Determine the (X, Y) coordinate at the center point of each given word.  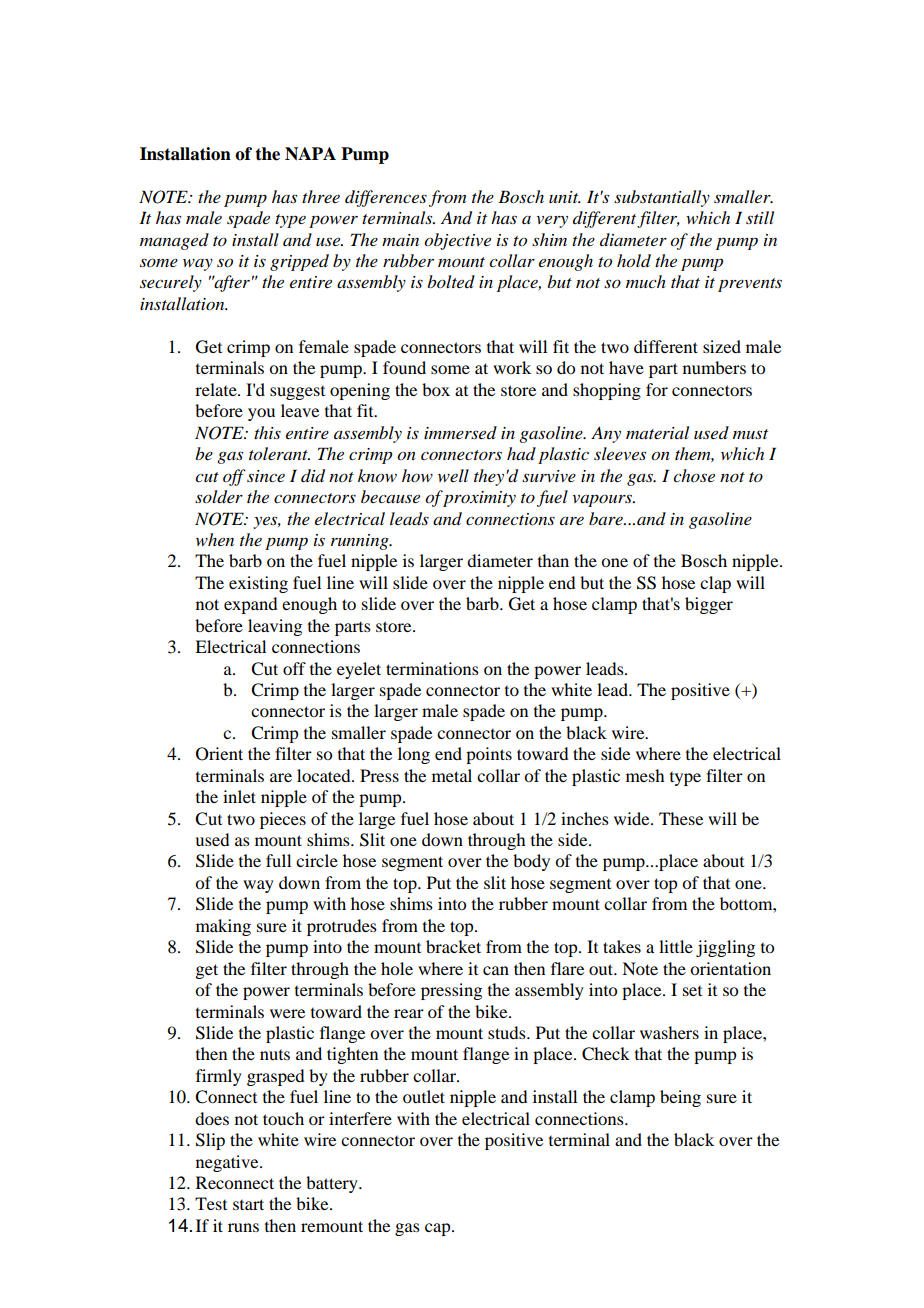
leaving (275, 627)
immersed (460, 432)
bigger (709, 605)
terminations (432, 668)
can (496, 970)
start (248, 1204)
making (223, 927)
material (657, 432)
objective (457, 241)
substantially (662, 198)
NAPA (310, 154)
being (680, 1098)
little (676, 946)
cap (439, 1229)
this (267, 432)
